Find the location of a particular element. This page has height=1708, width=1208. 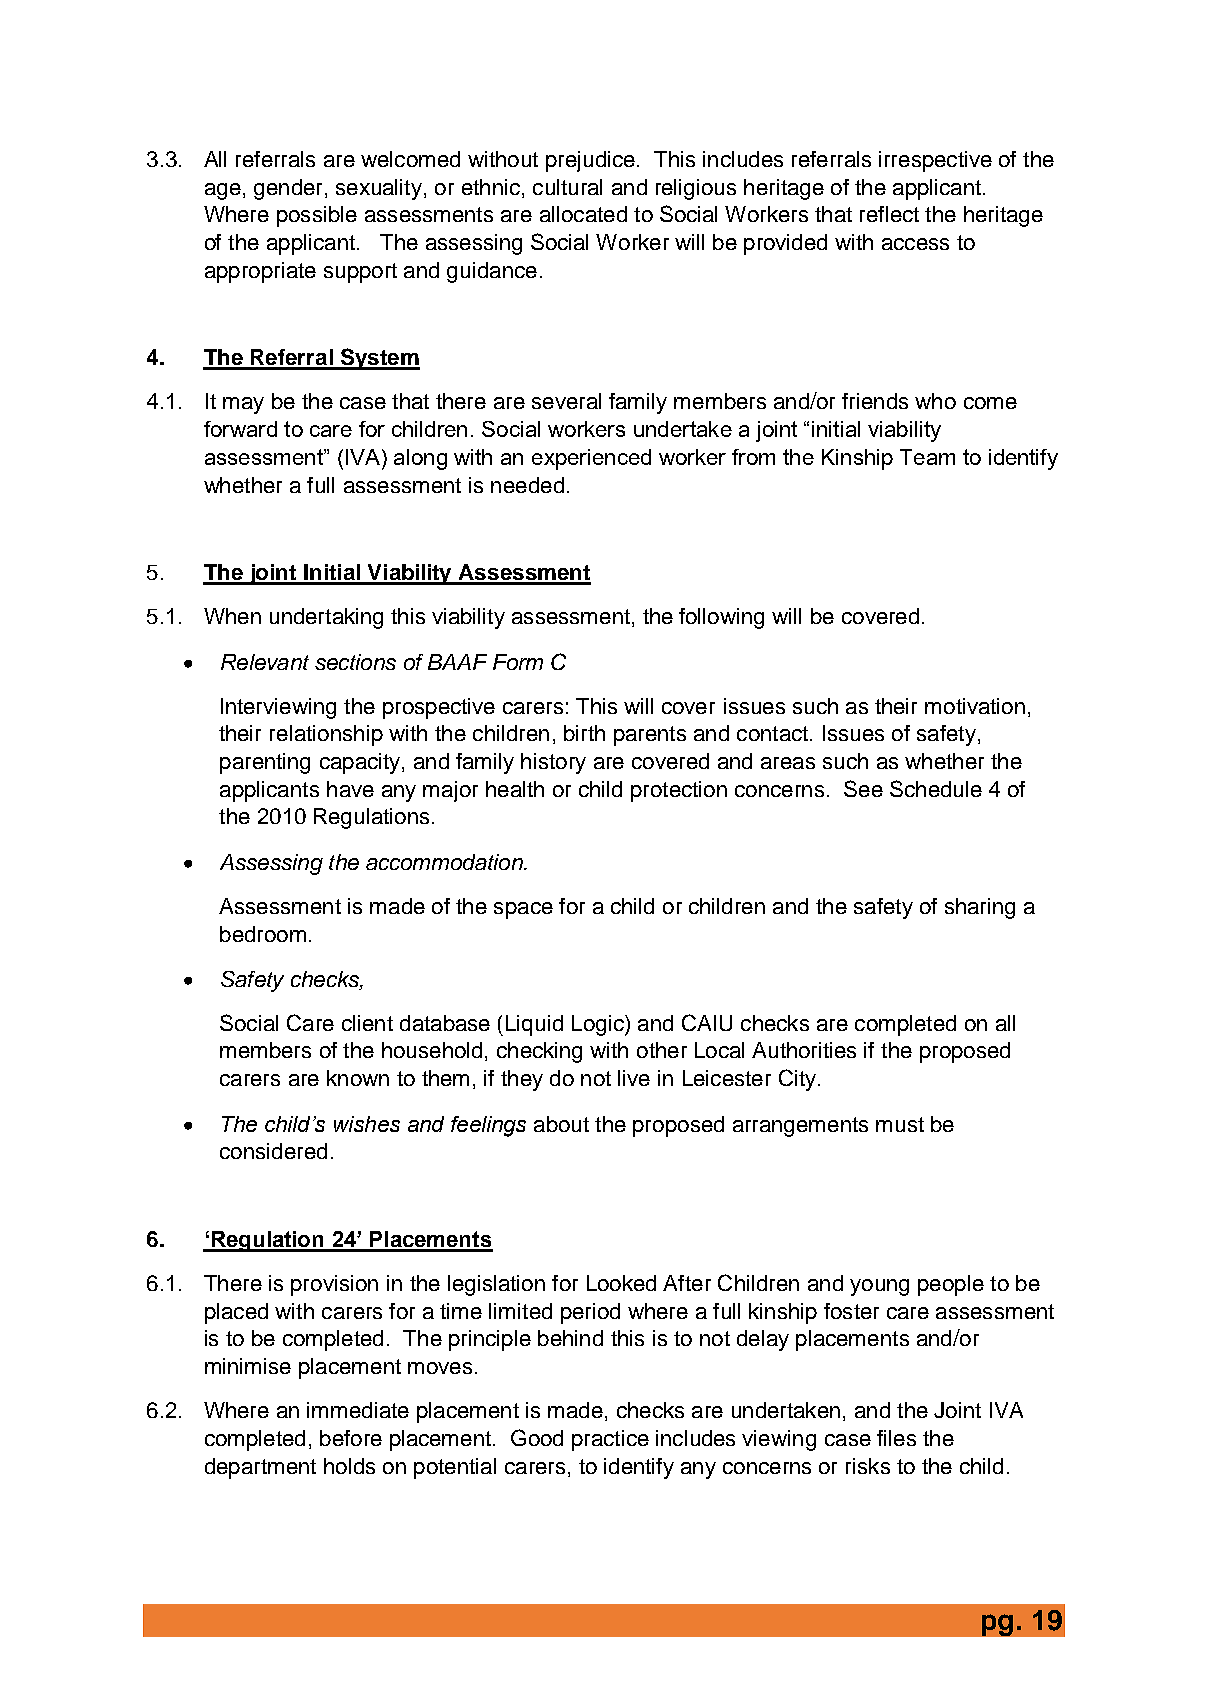

Logic is located at coordinates (599, 1025).
